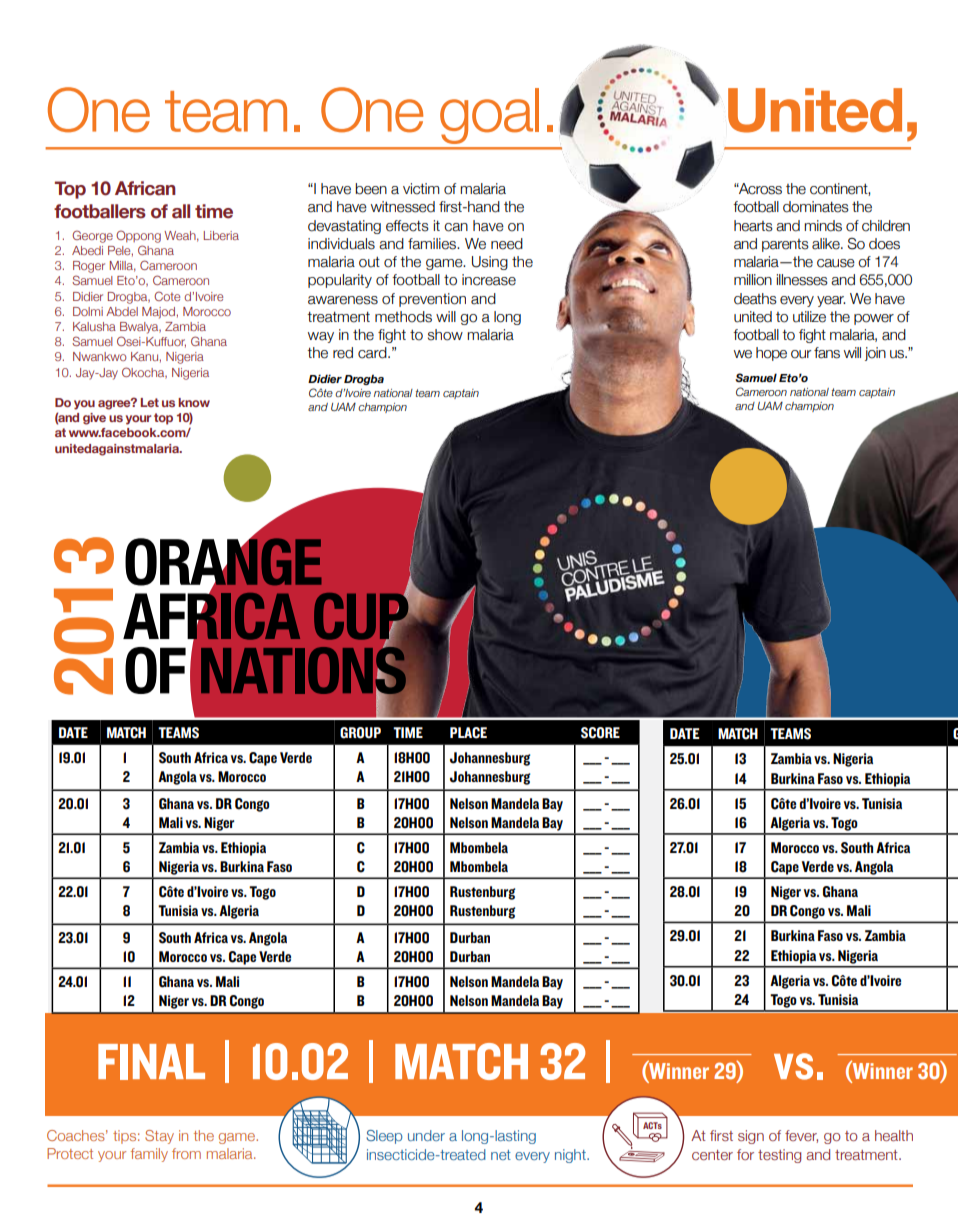 This document has width=958, height=1232. Describe the element at coordinates (771, 354) in the document. I see `hope` at that location.
